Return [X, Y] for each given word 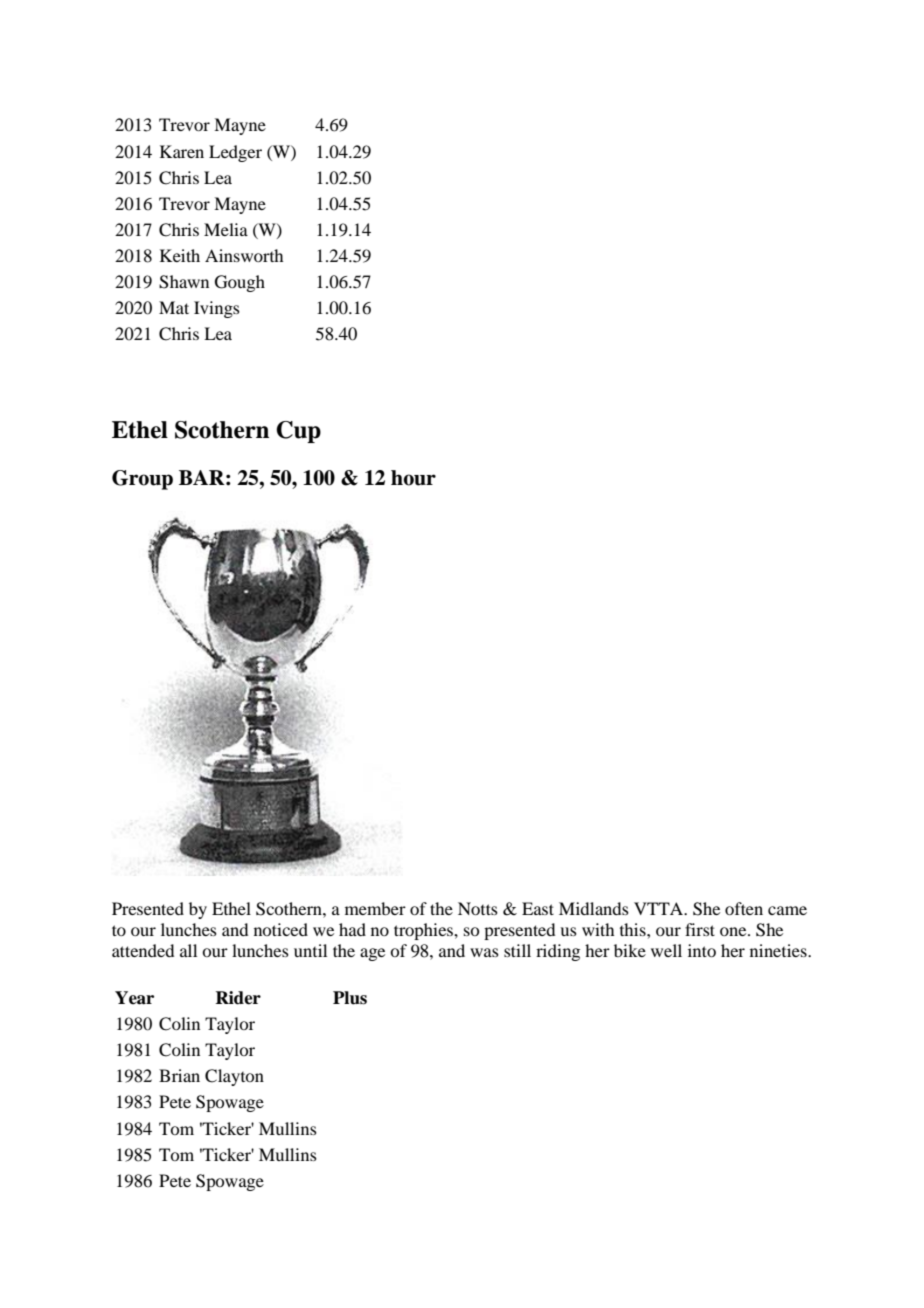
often [744, 908]
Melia [226, 229]
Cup [298, 432]
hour [413, 478]
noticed [281, 929]
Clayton [234, 1077]
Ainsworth [244, 255]
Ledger [235, 153]
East [538, 908]
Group [142, 480]
